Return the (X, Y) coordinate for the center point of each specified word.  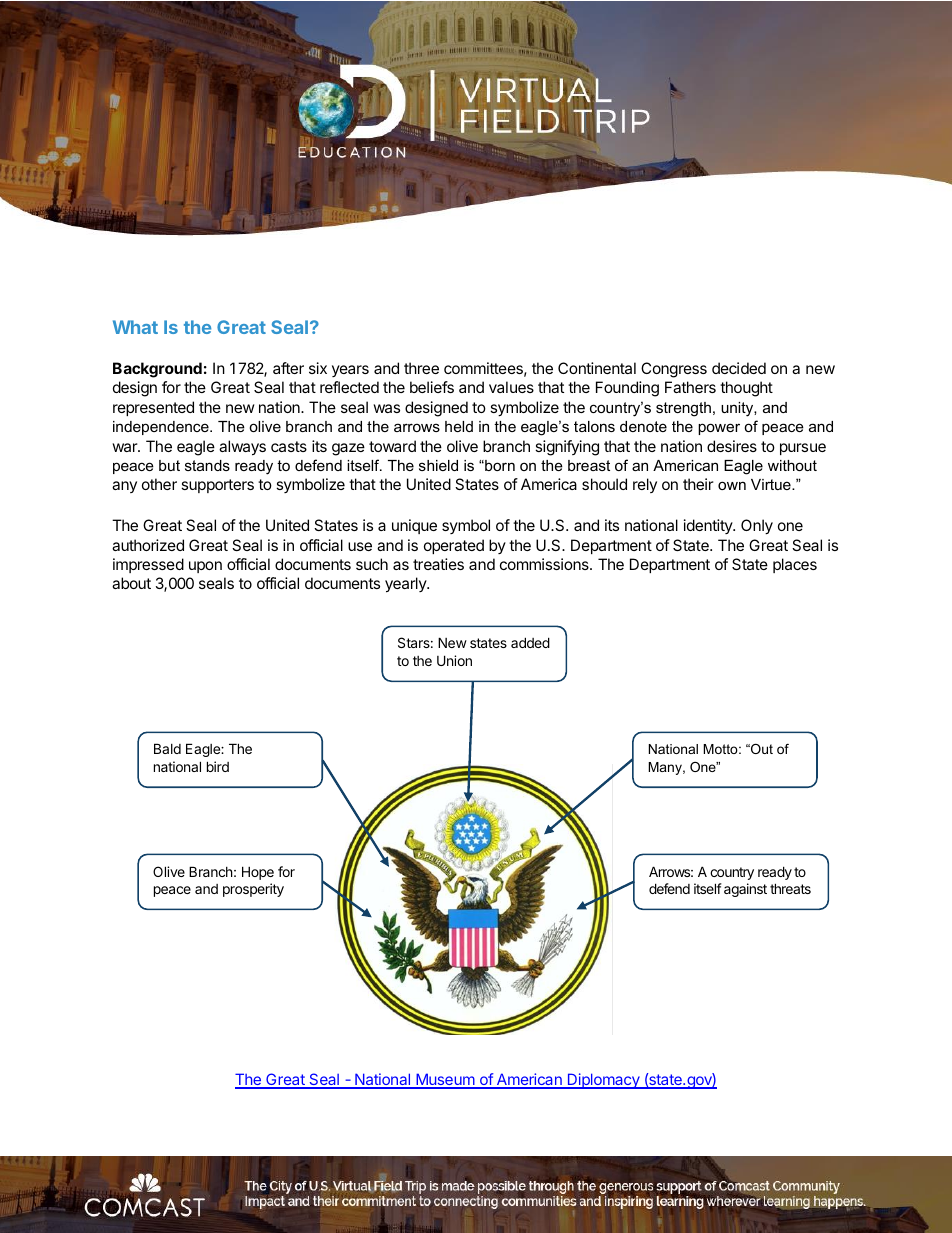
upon (205, 567)
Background (157, 370)
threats (790, 888)
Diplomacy (603, 1081)
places (795, 565)
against (745, 890)
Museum (445, 1081)
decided (739, 368)
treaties (438, 564)
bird (218, 766)
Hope (258, 873)
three (421, 368)
